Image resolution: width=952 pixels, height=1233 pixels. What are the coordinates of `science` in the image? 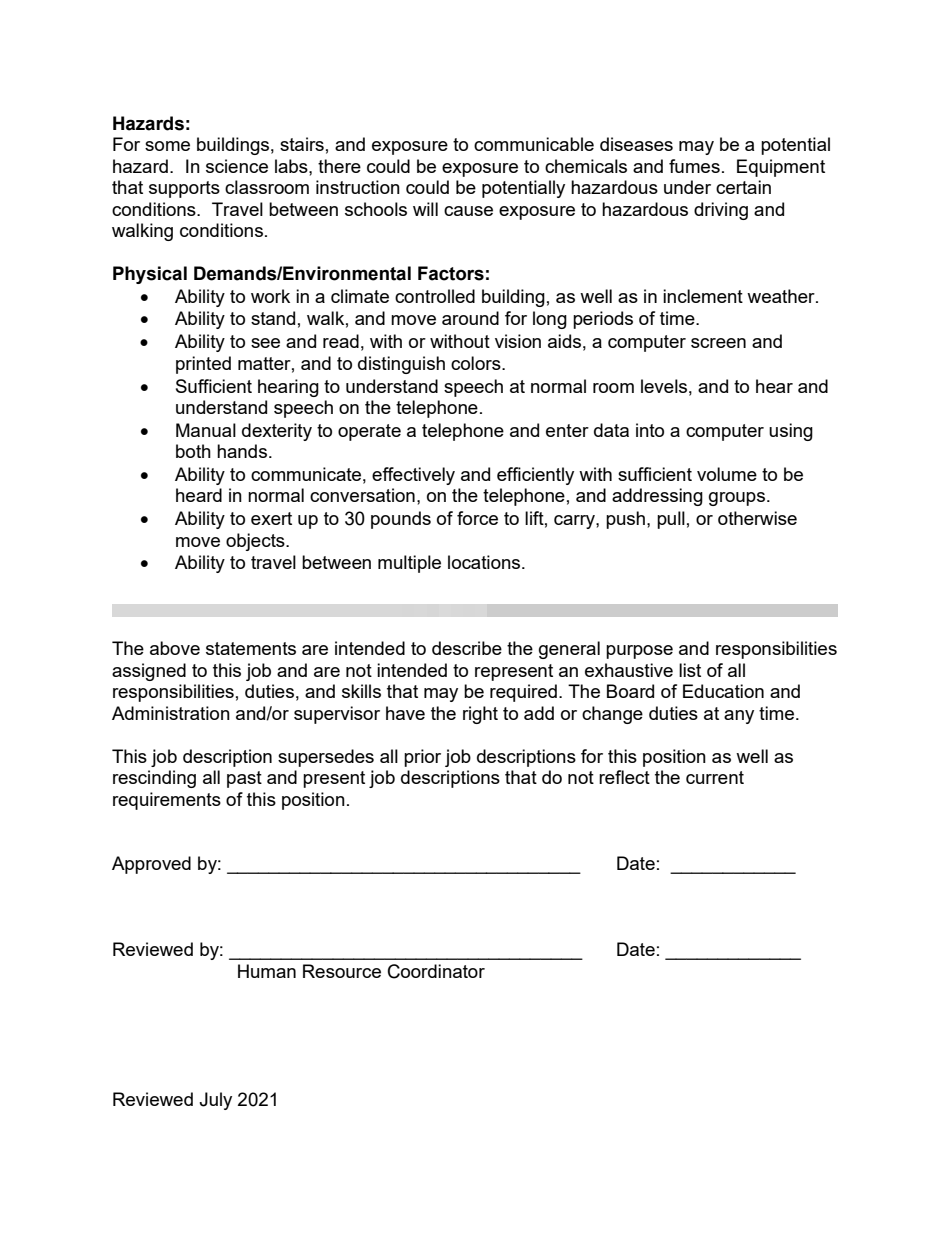 It's located at (237, 166).
